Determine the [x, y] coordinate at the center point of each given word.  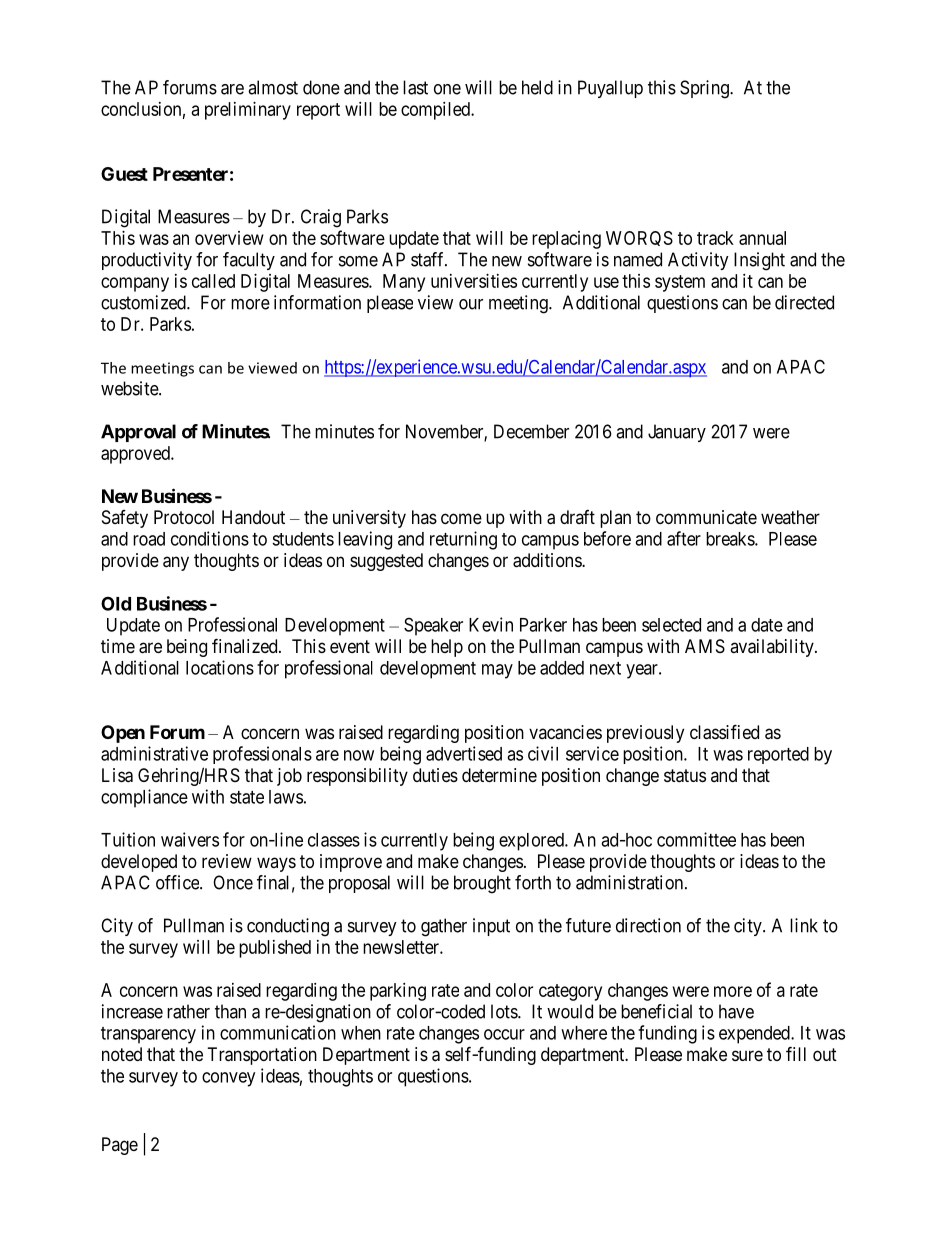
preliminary [248, 111]
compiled [436, 111]
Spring [705, 89]
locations [220, 667]
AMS [705, 646]
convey [228, 1079]
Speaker [433, 626]
